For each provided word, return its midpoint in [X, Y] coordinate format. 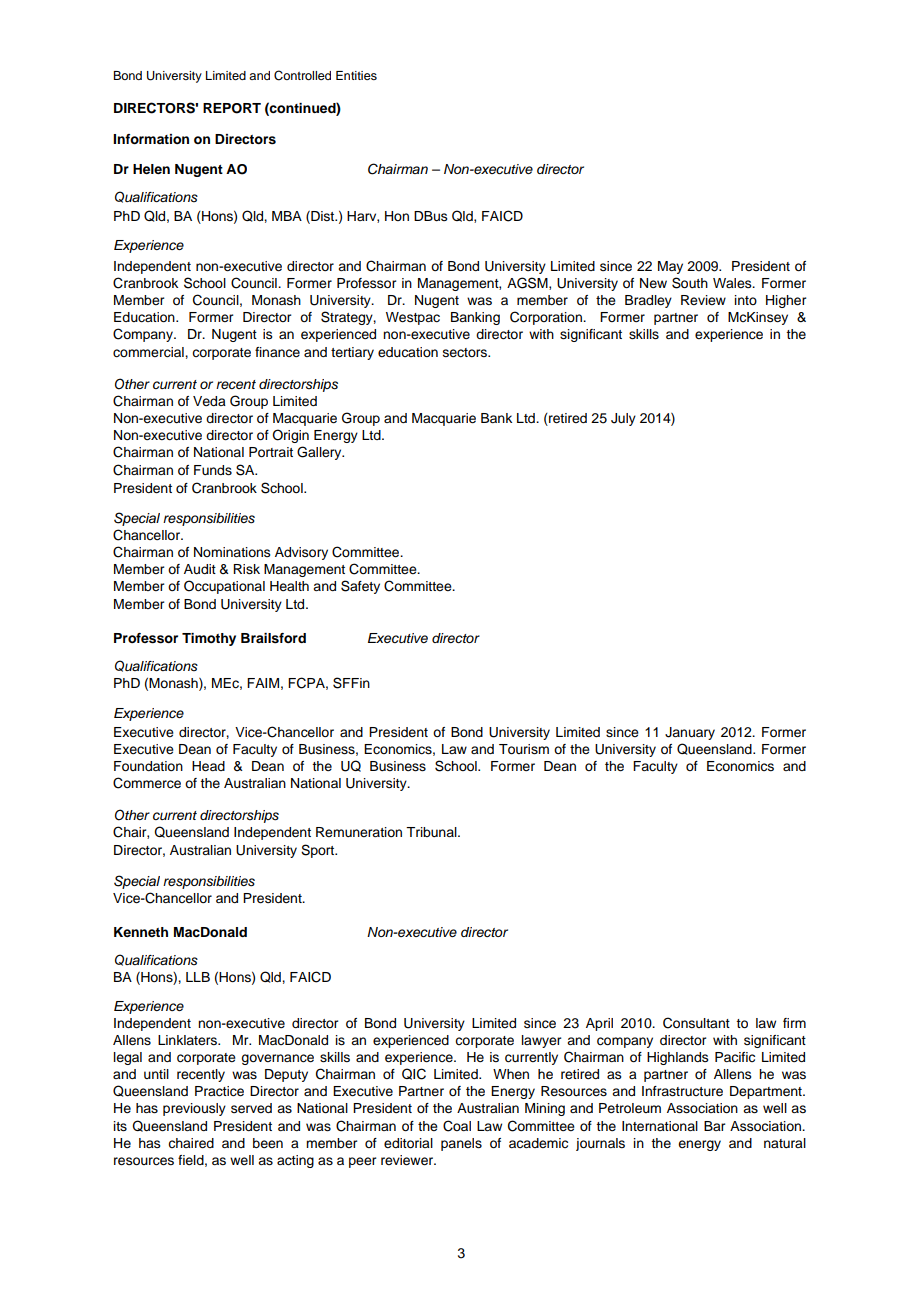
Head [208, 766]
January [690, 733]
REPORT [232, 108]
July [623, 419]
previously [194, 1109]
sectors [466, 353]
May [670, 267]
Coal [457, 1126]
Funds [213, 470]
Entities [356, 75]
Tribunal [432, 832]
